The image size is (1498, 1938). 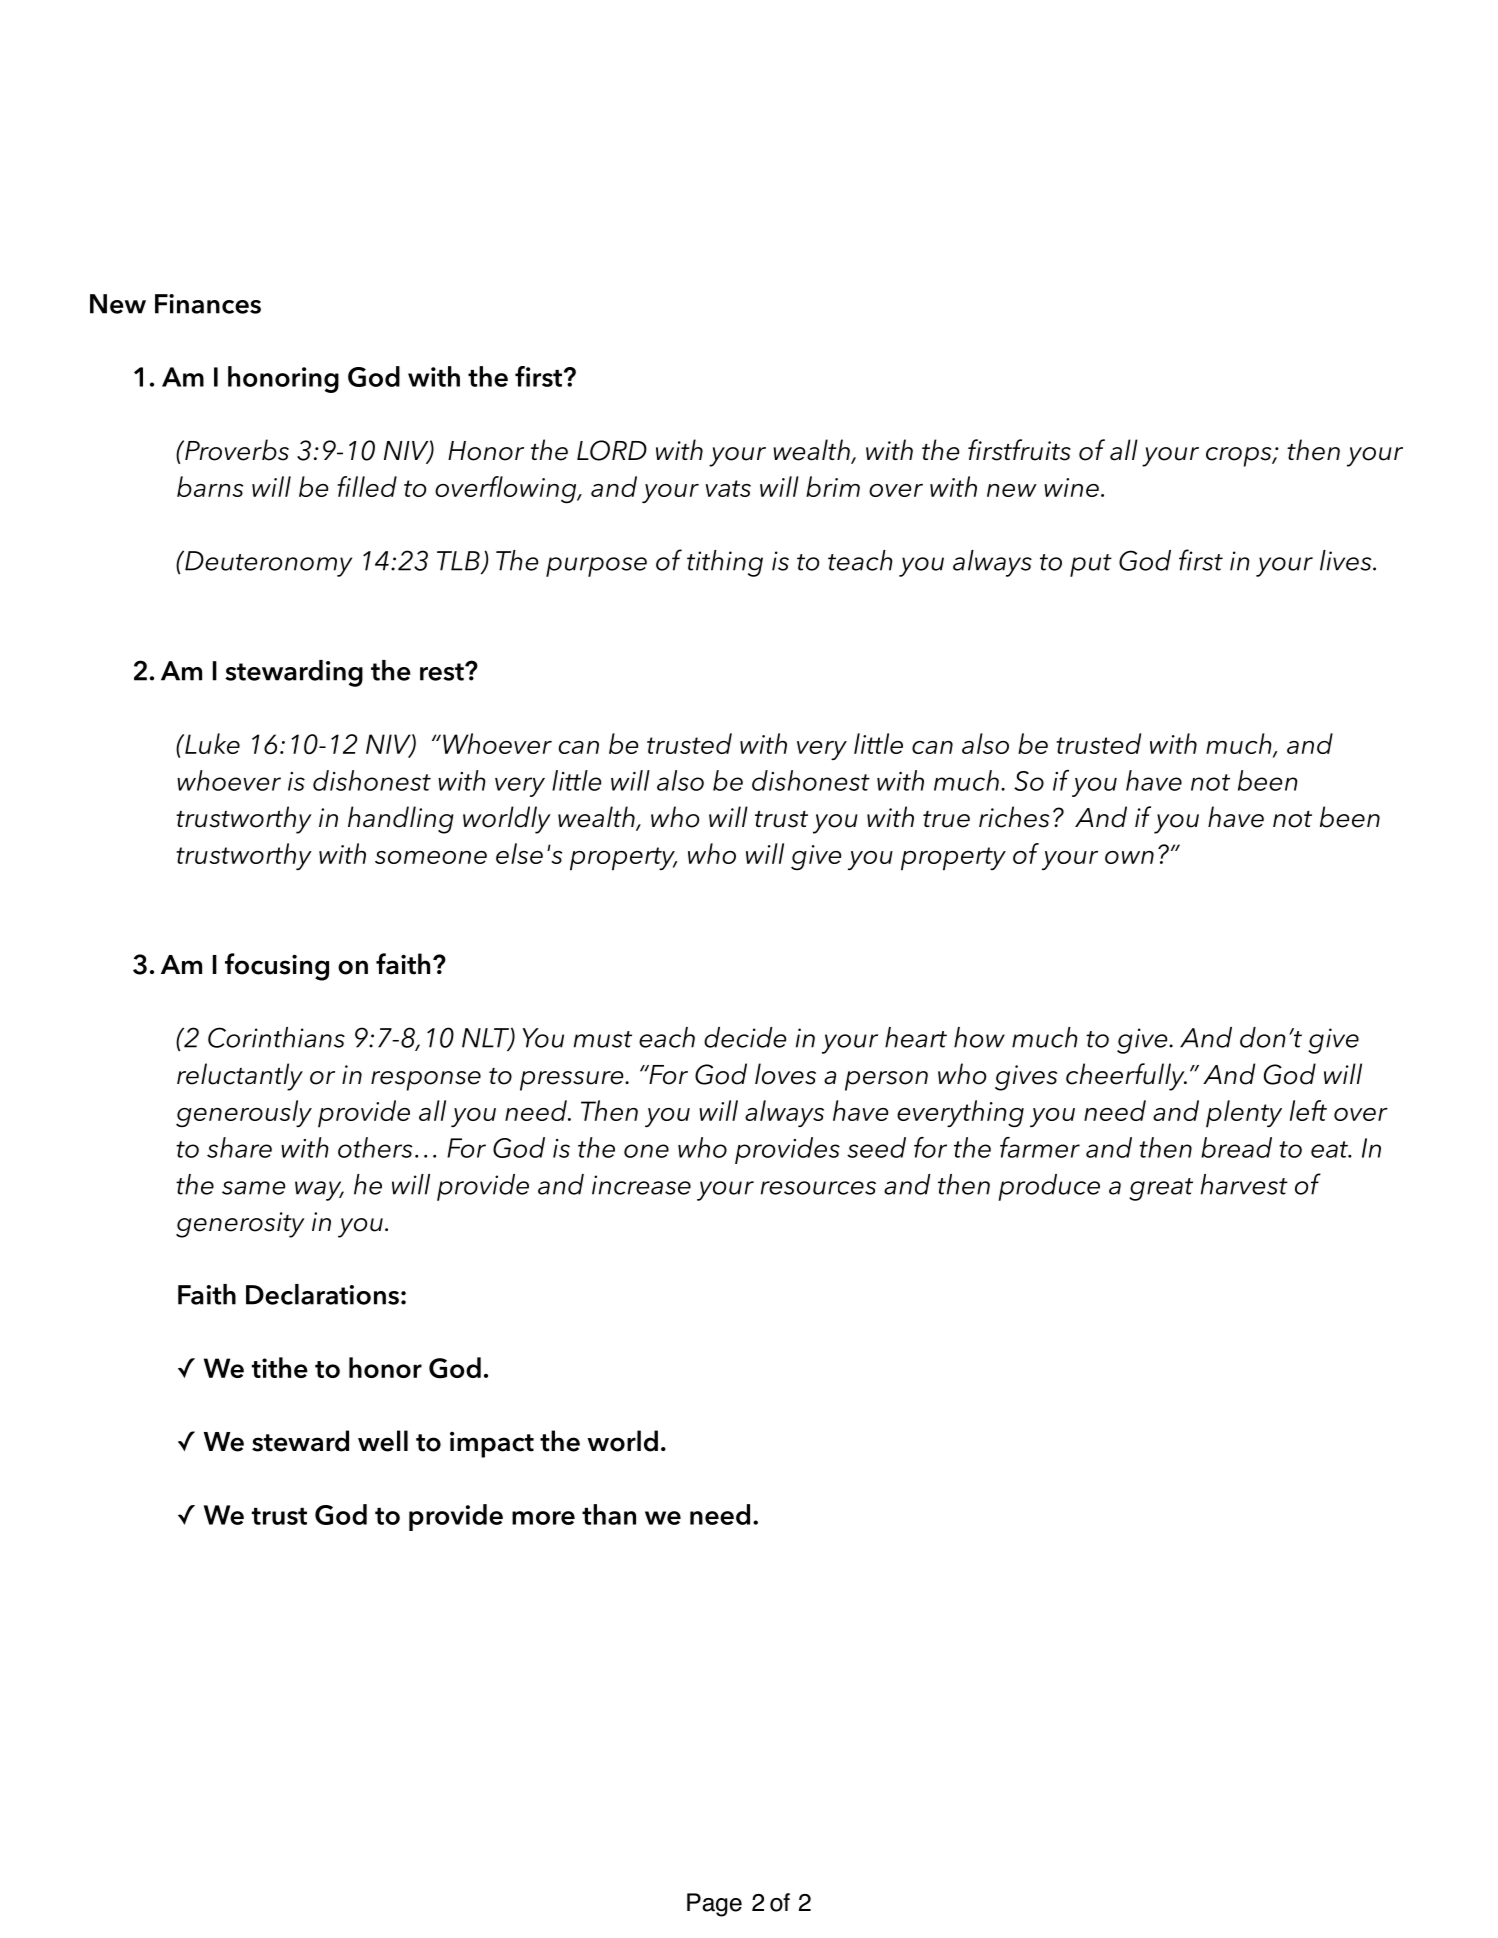 I want to click on brim, so click(x=833, y=486).
